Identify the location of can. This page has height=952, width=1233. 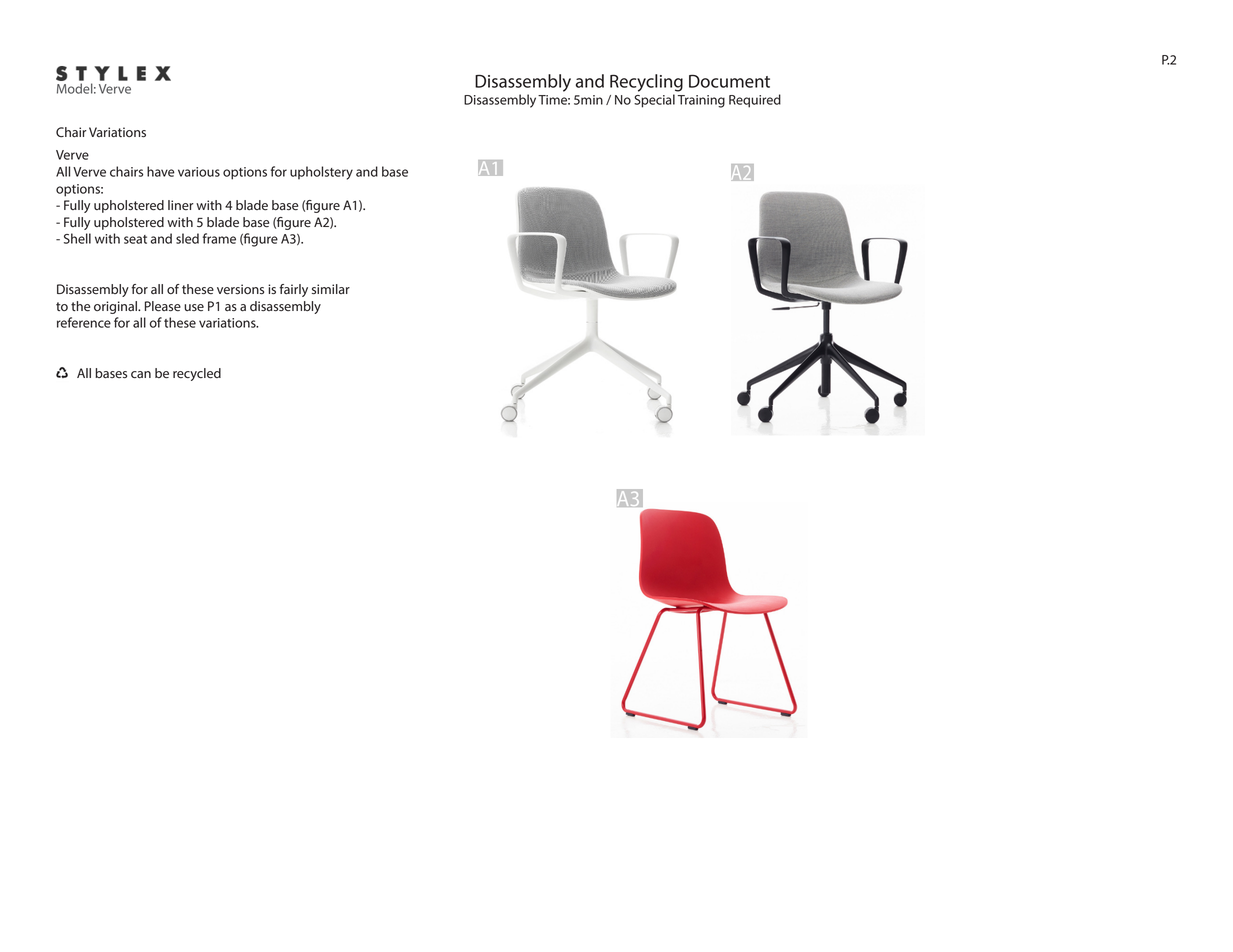
(141, 375).
